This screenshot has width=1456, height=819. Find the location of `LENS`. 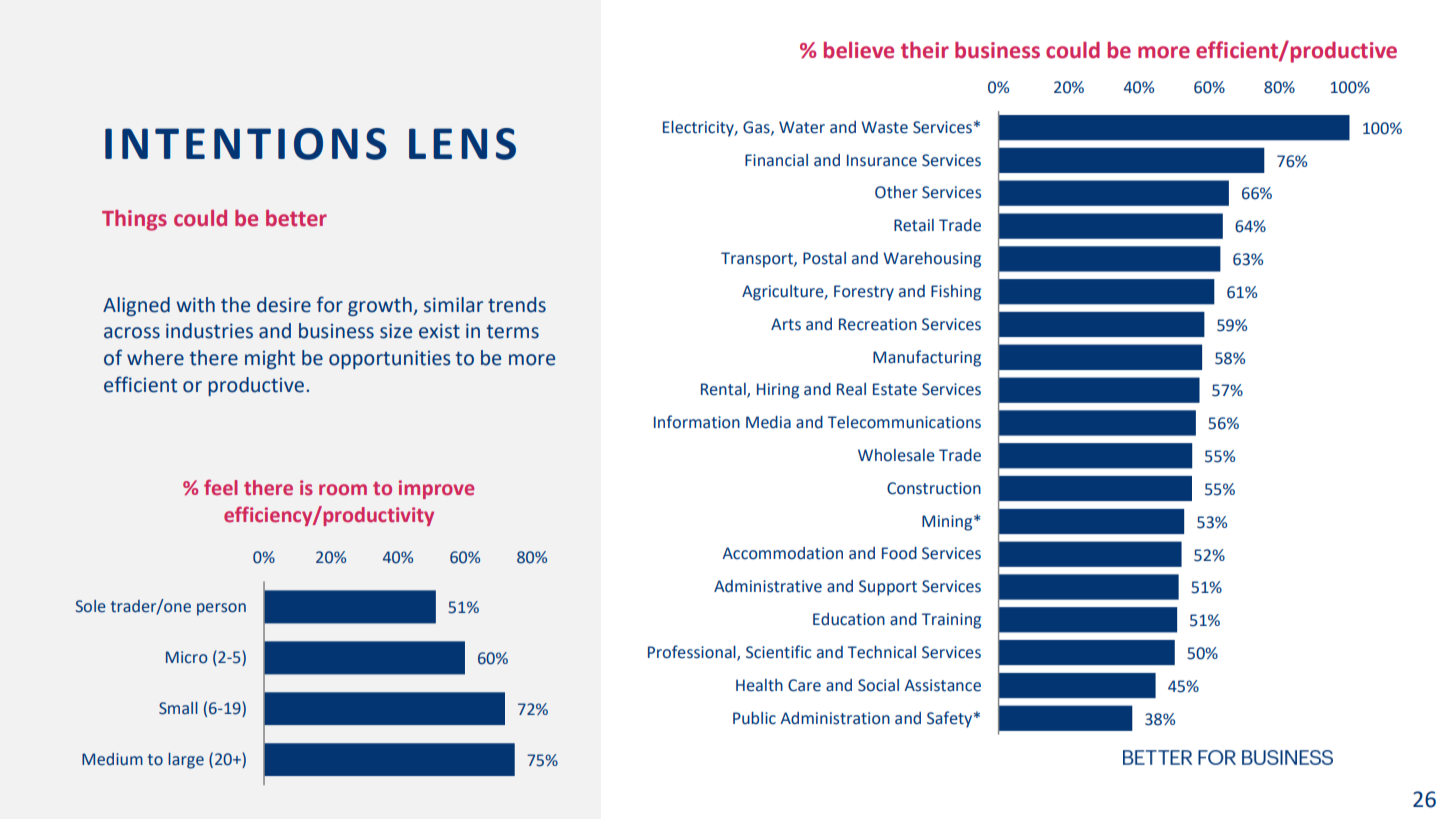

LENS is located at coordinates (462, 144).
